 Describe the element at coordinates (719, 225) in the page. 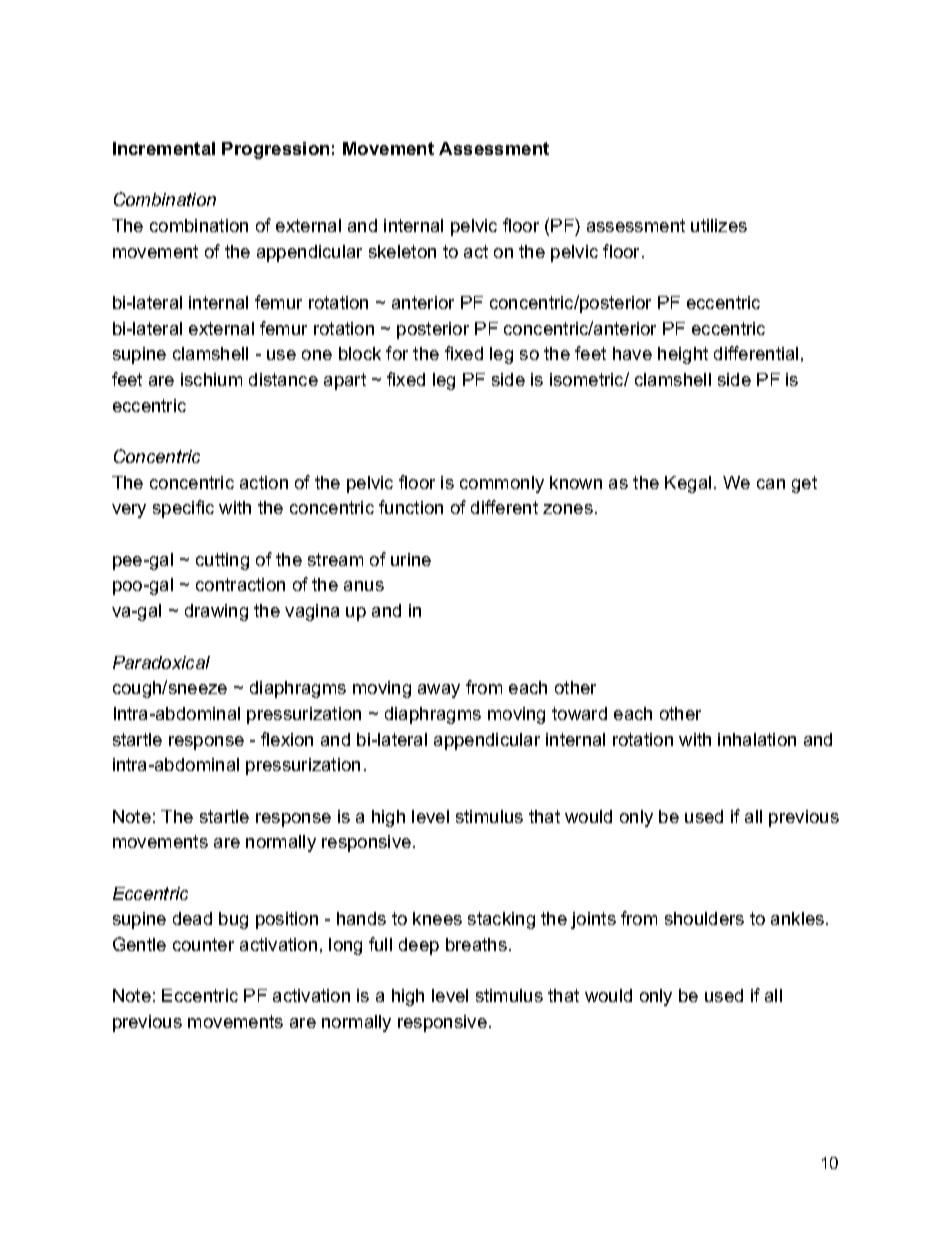

I see `utilizes` at that location.
